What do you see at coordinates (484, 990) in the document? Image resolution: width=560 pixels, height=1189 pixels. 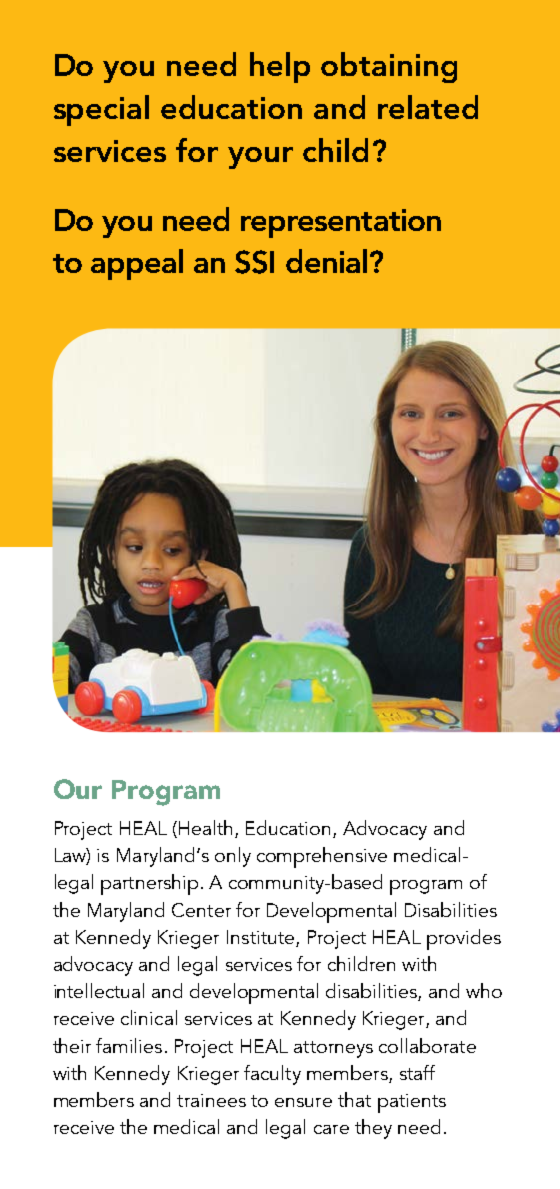 I see `who` at bounding box center [484, 990].
